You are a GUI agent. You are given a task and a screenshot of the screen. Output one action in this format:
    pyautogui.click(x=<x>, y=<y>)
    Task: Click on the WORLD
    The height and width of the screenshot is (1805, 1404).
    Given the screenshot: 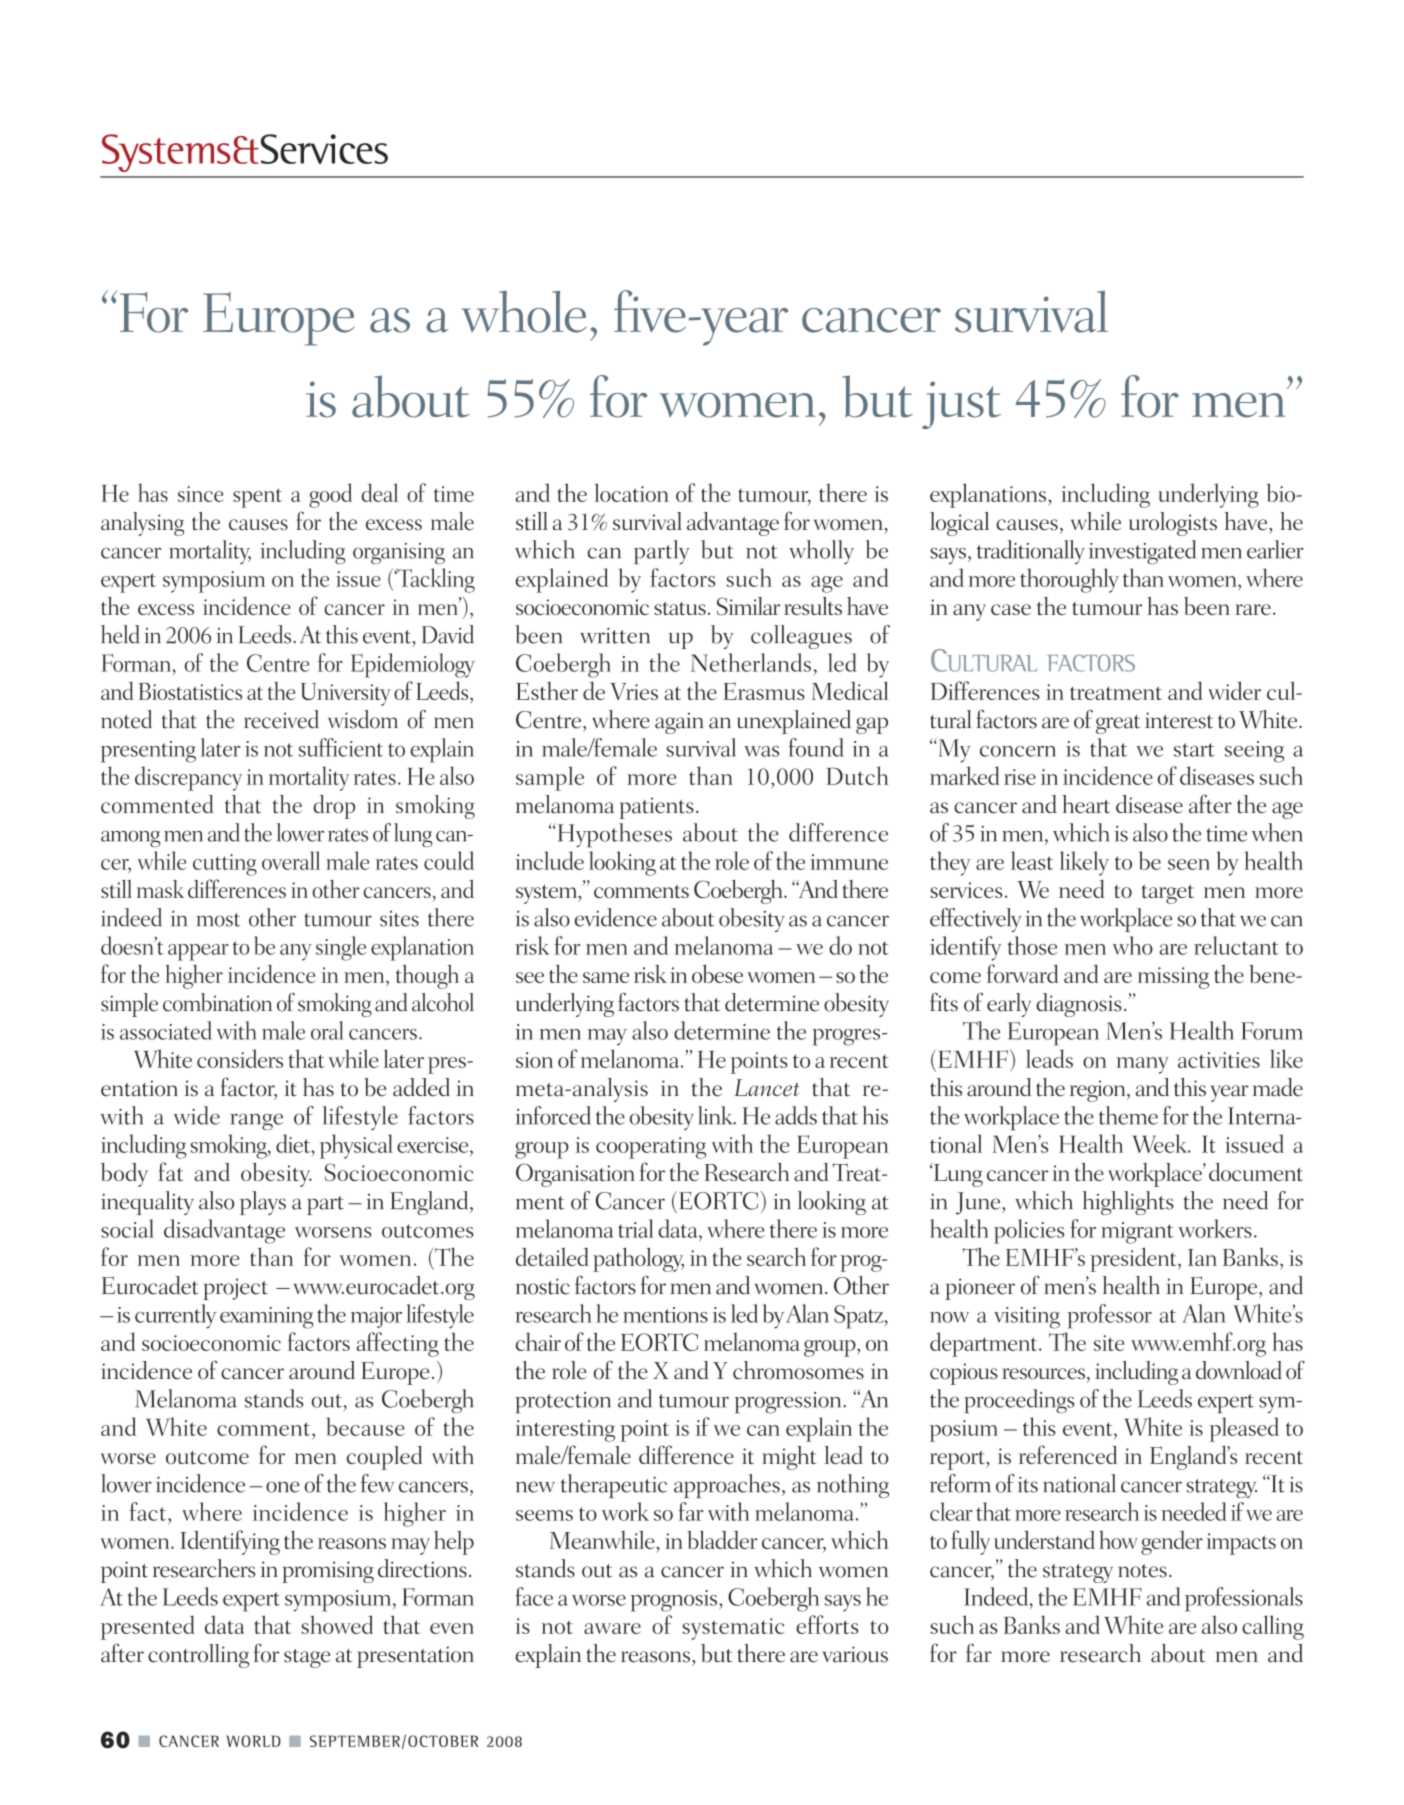 What is the action you would take?
    pyautogui.click(x=253, y=1741)
